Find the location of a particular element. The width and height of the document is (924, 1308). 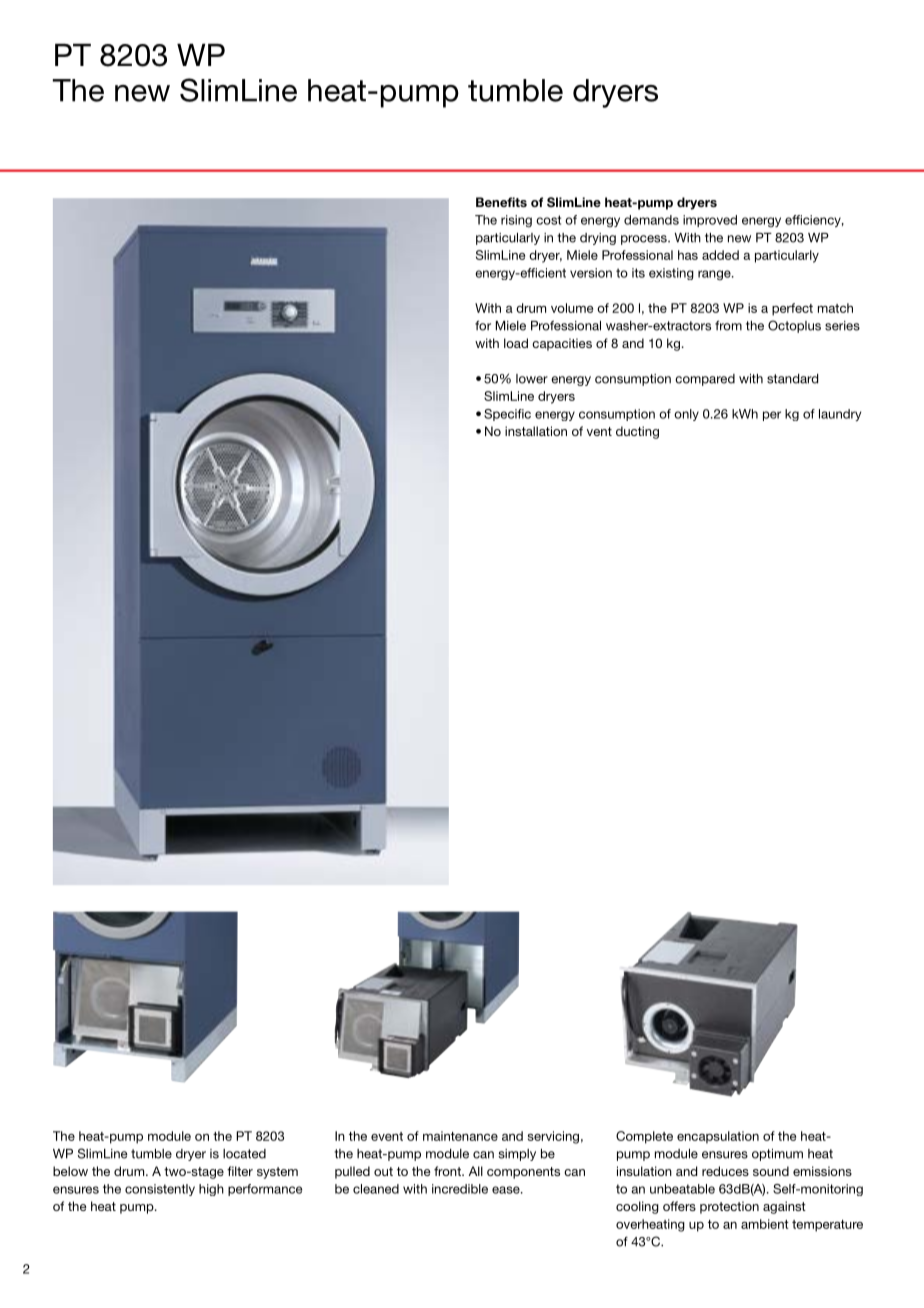

maintenance is located at coordinates (460, 1136).
